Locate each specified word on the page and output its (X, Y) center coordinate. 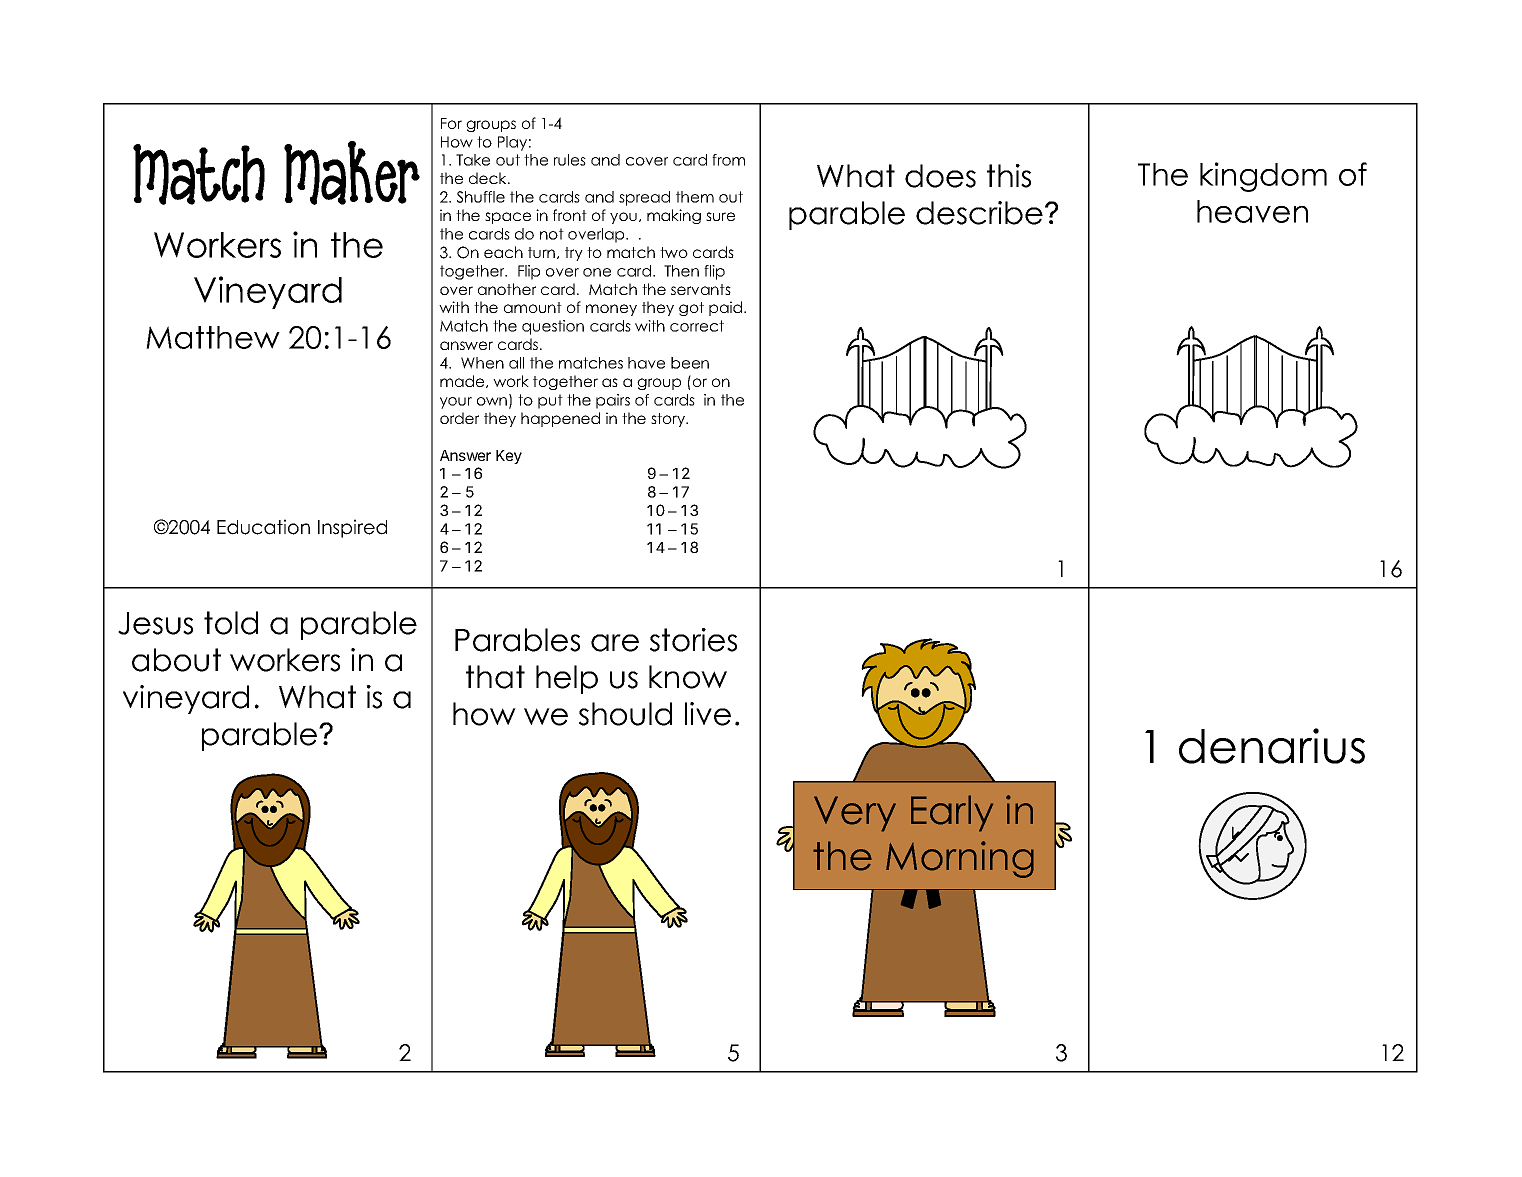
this (1009, 176)
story (669, 420)
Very (855, 814)
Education (263, 527)
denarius (1272, 746)
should (625, 714)
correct (697, 326)
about (176, 660)
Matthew (213, 337)
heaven (1252, 211)
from (728, 160)
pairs (613, 401)
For (451, 123)
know (688, 677)
